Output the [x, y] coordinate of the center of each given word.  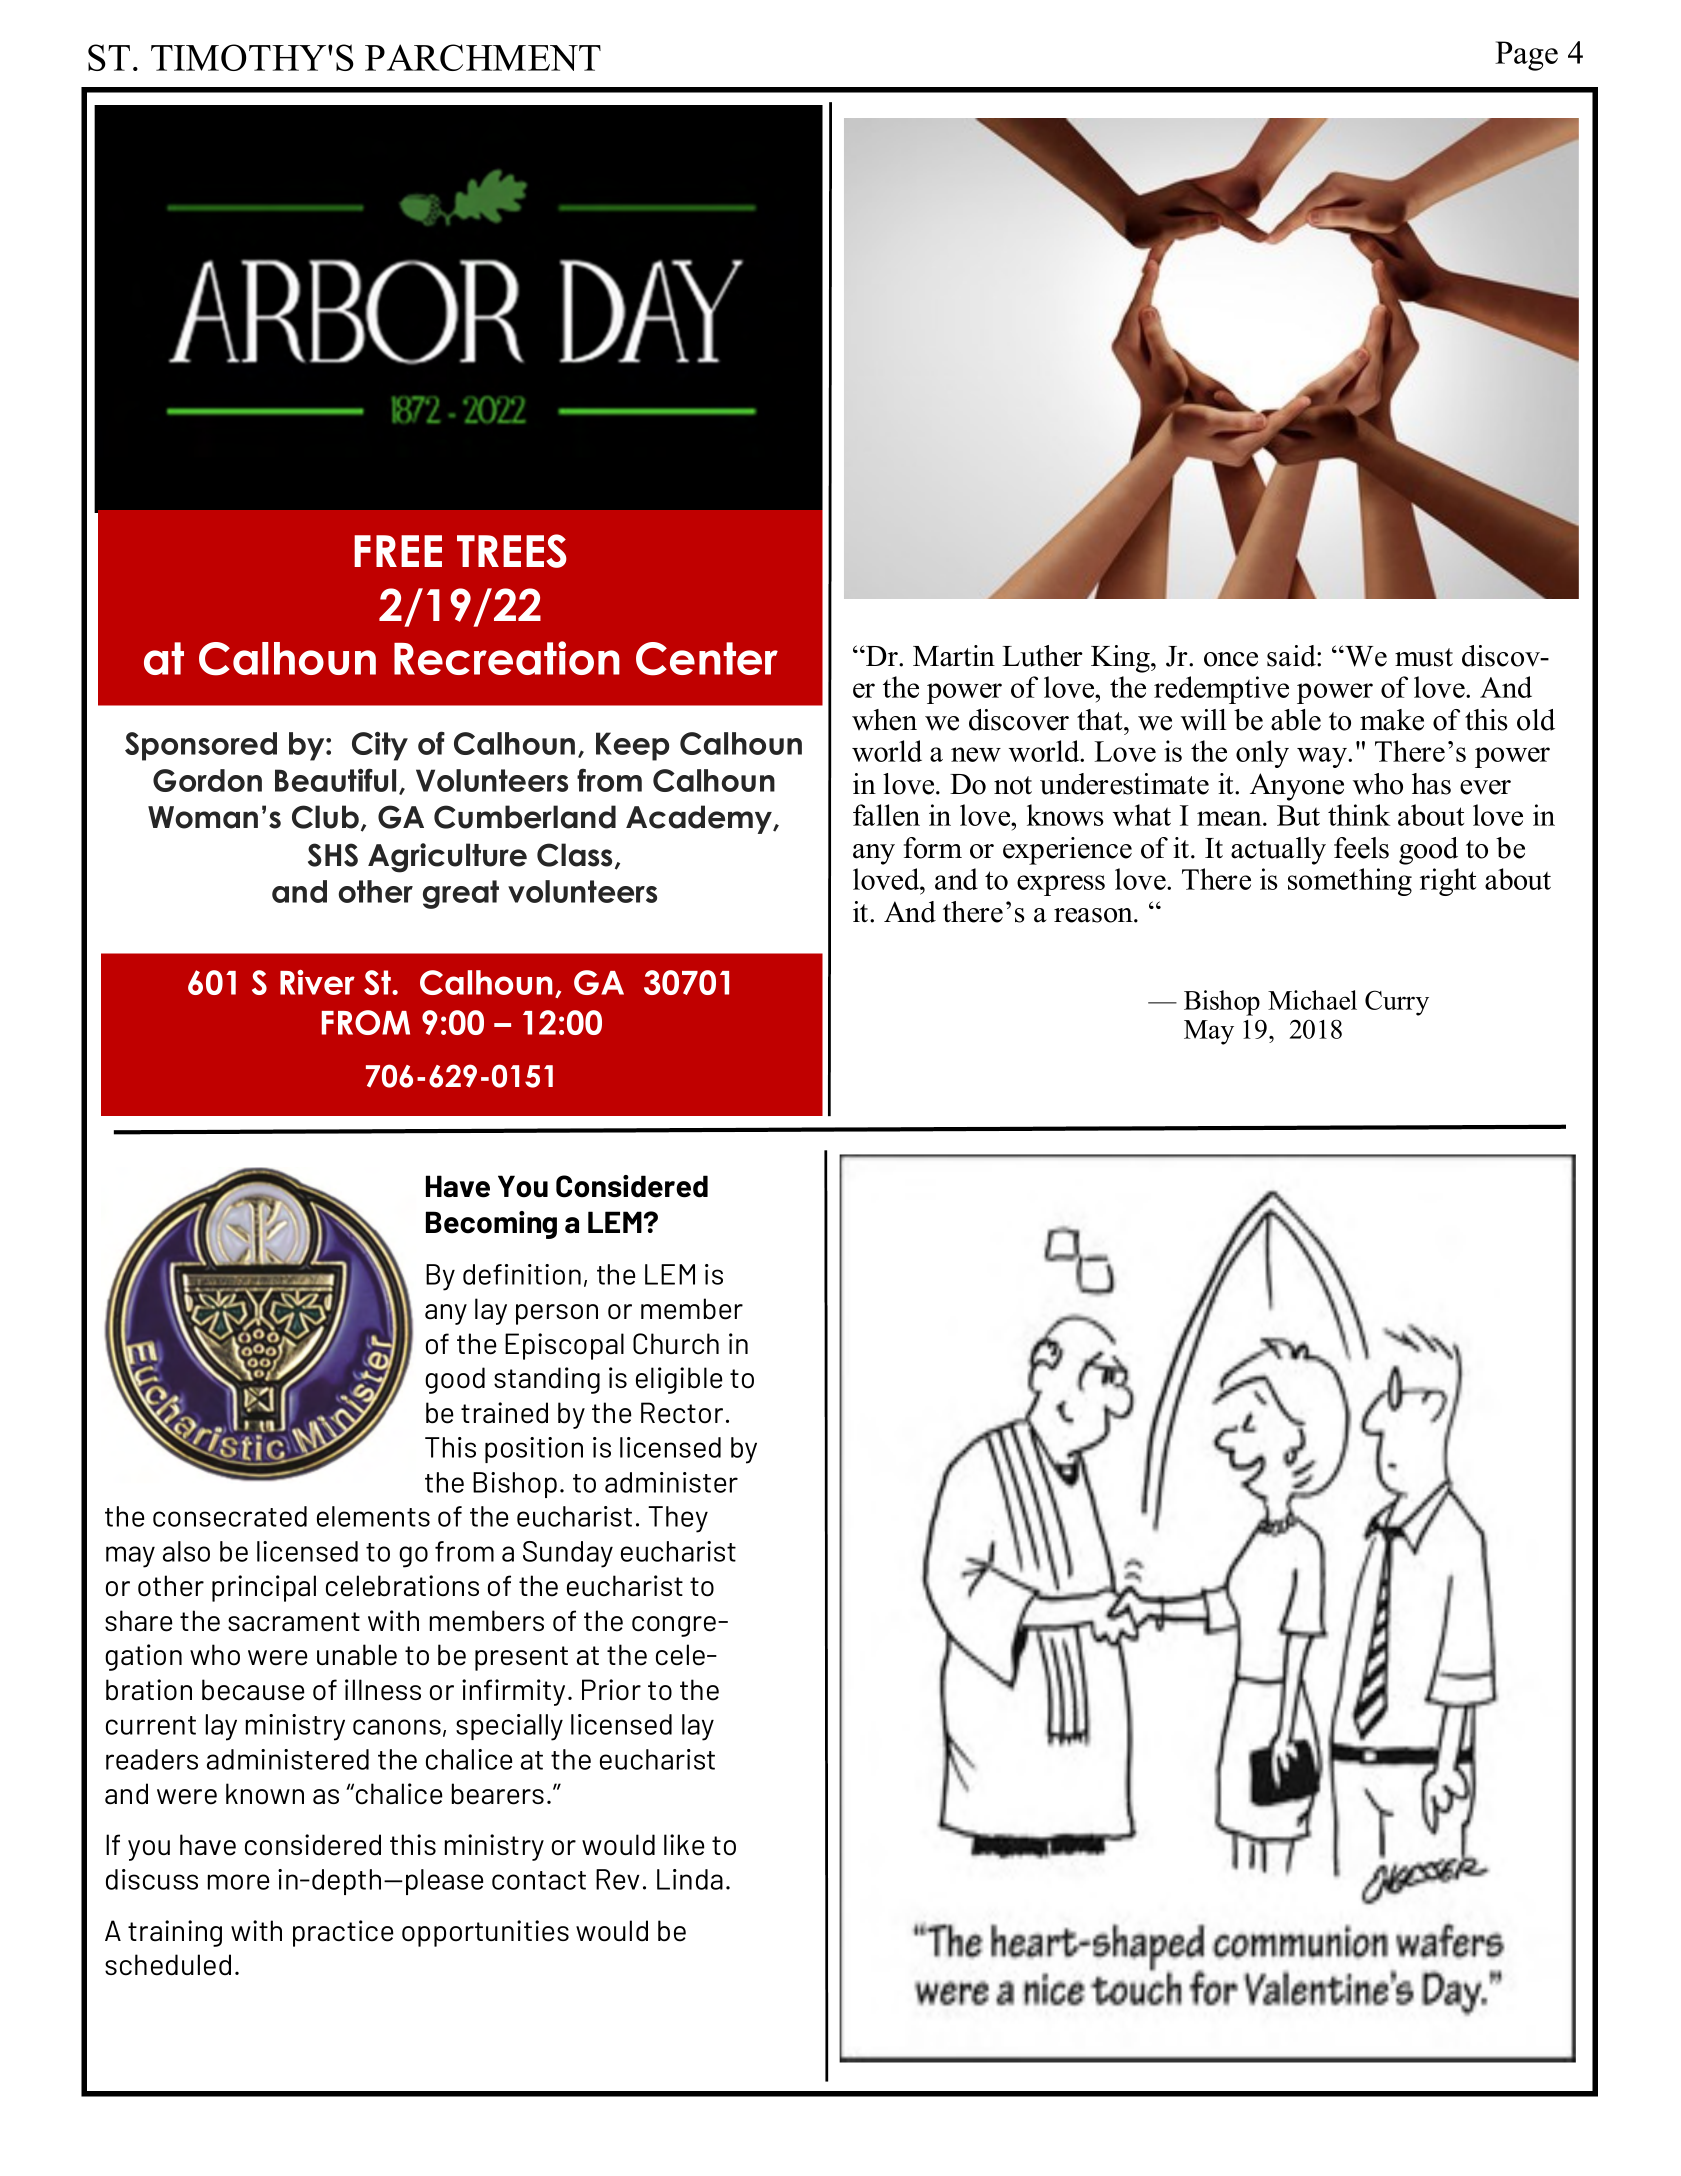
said [1292, 656]
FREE [398, 551]
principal [264, 1588]
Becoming [491, 1225]
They [678, 1519]
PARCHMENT [483, 57]
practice [343, 1933]
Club [325, 817]
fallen [886, 815]
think [1359, 815]
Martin [954, 656]
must [1424, 657]
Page [1526, 56]
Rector [682, 1413]
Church [676, 1344]
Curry [1397, 1003]
